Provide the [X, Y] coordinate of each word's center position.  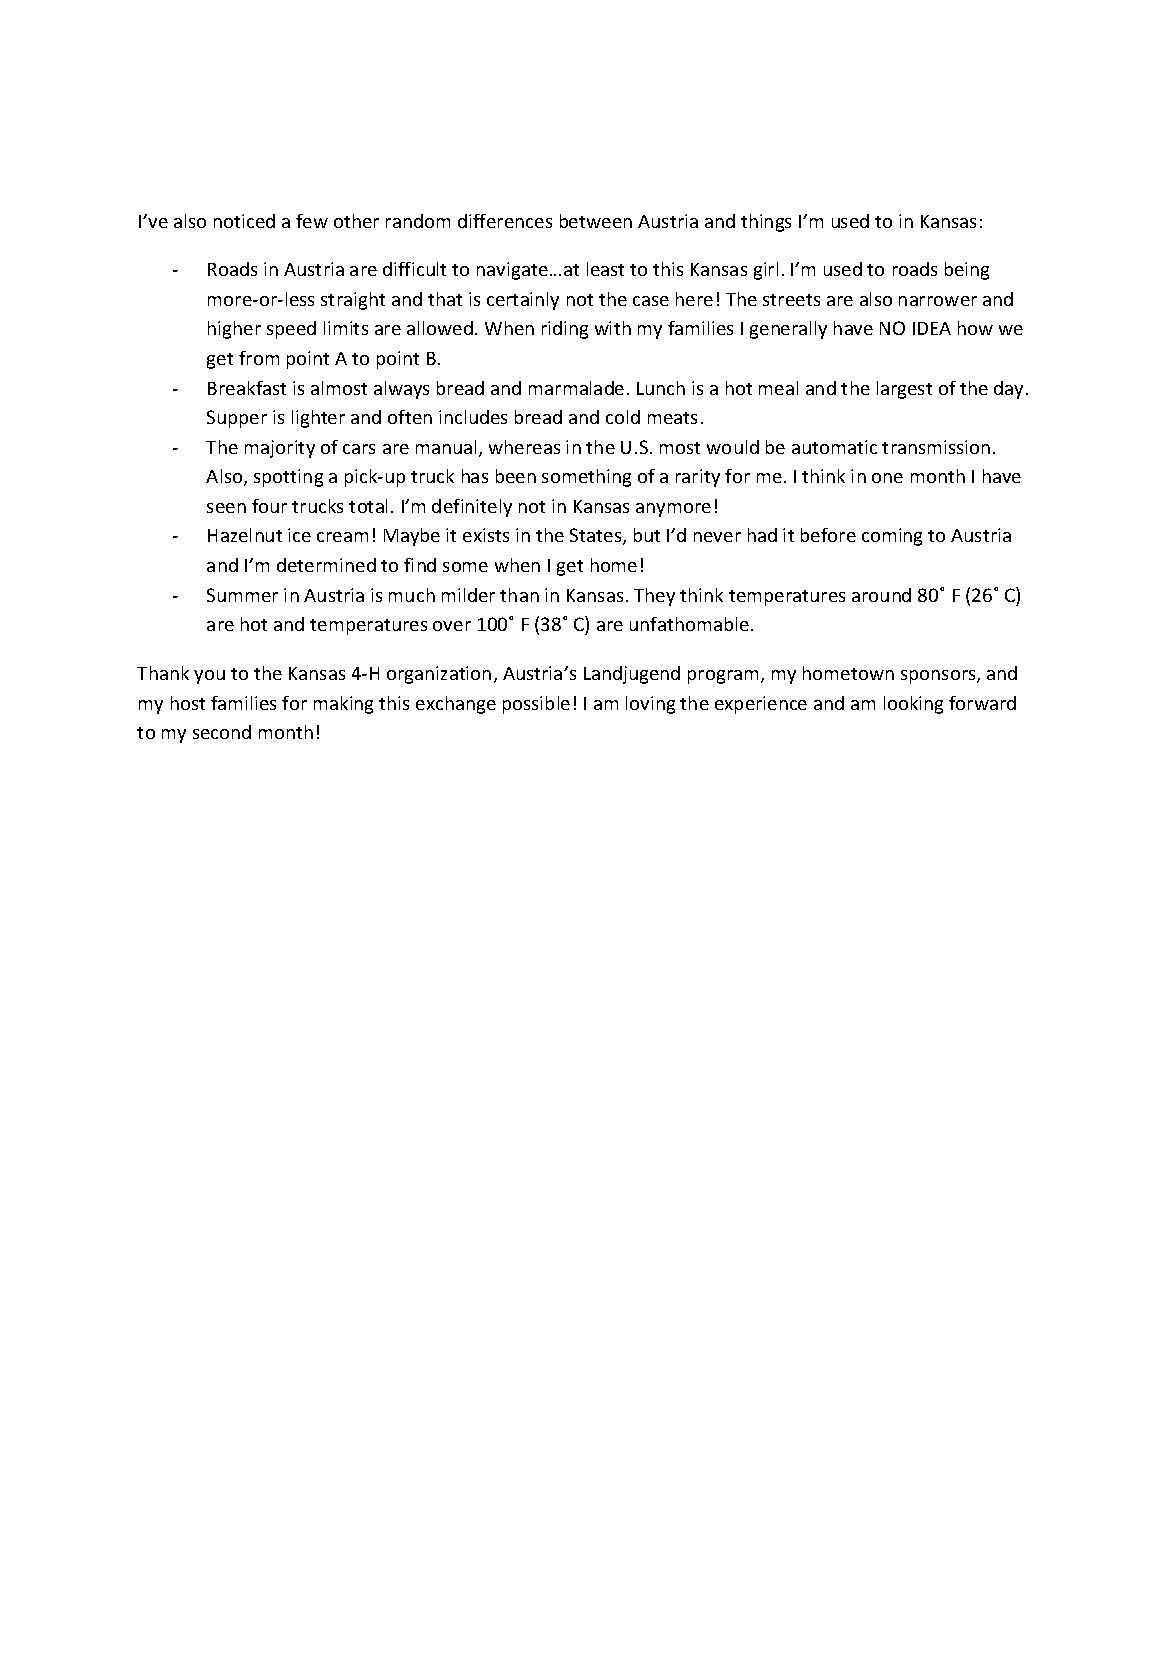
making [343, 705]
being [967, 271]
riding [565, 330]
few [312, 221]
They [654, 597]
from [259, 358]
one [887, 478]
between [596, 221]
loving [650, 705]
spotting [288, 478]
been [516, 476]
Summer [242, 595]
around [881, 595]
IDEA [932, 328]
